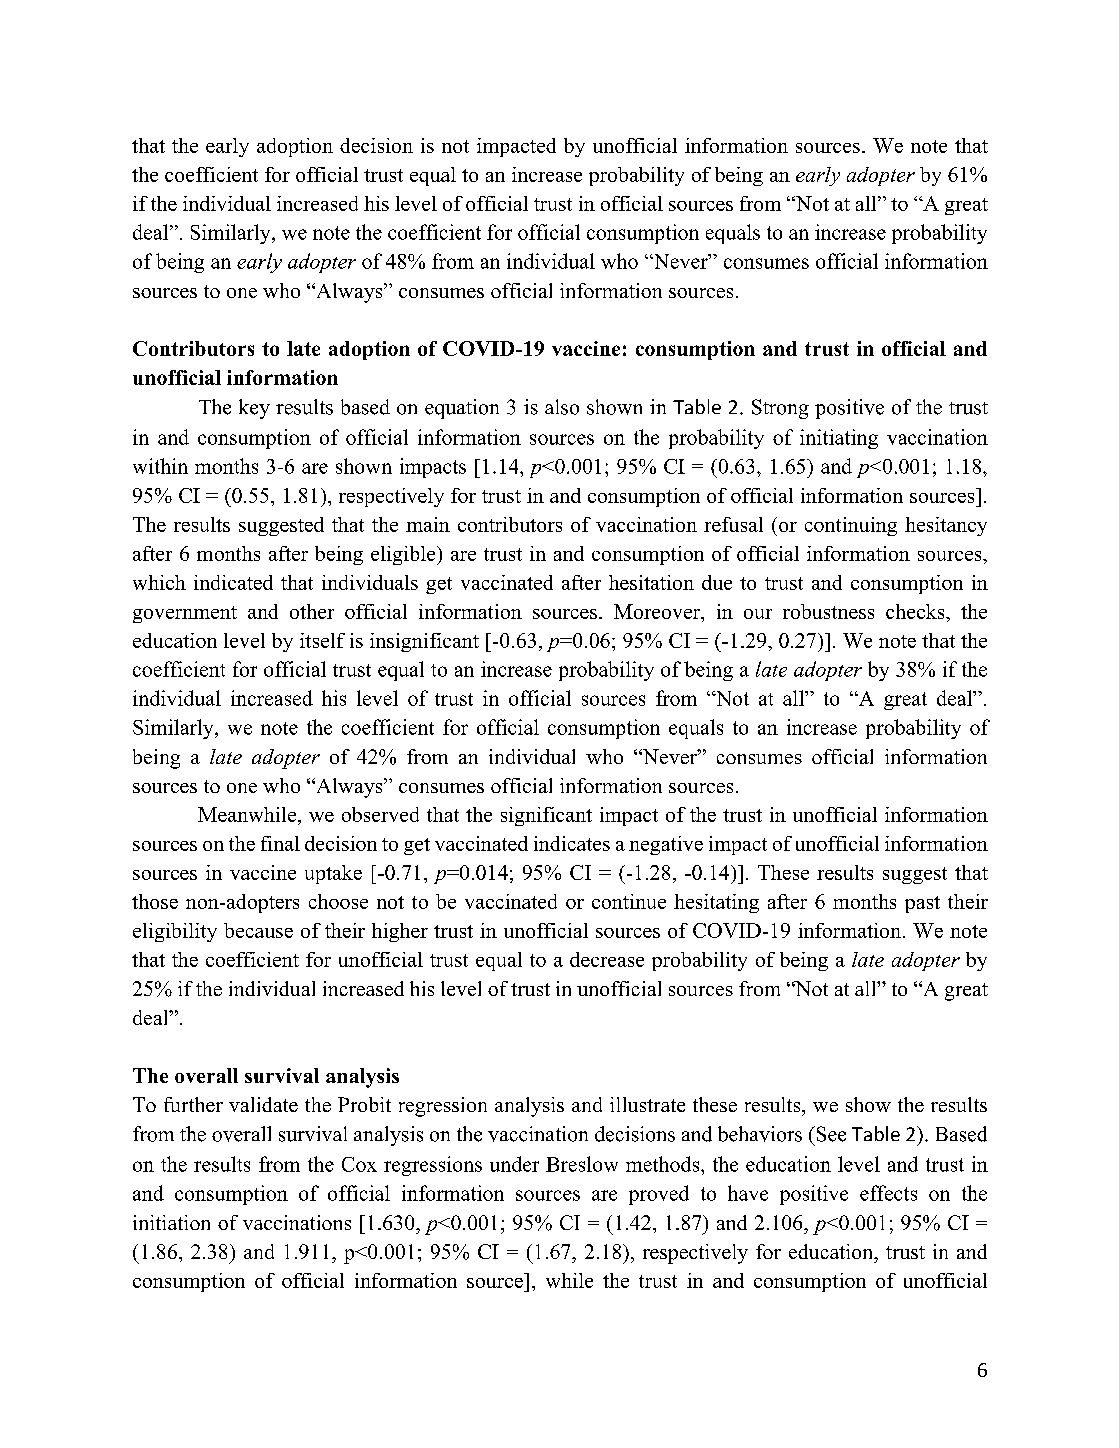 This screenshot has height=1448, width=1119. I want to click on initiating, so click(839, 439).
